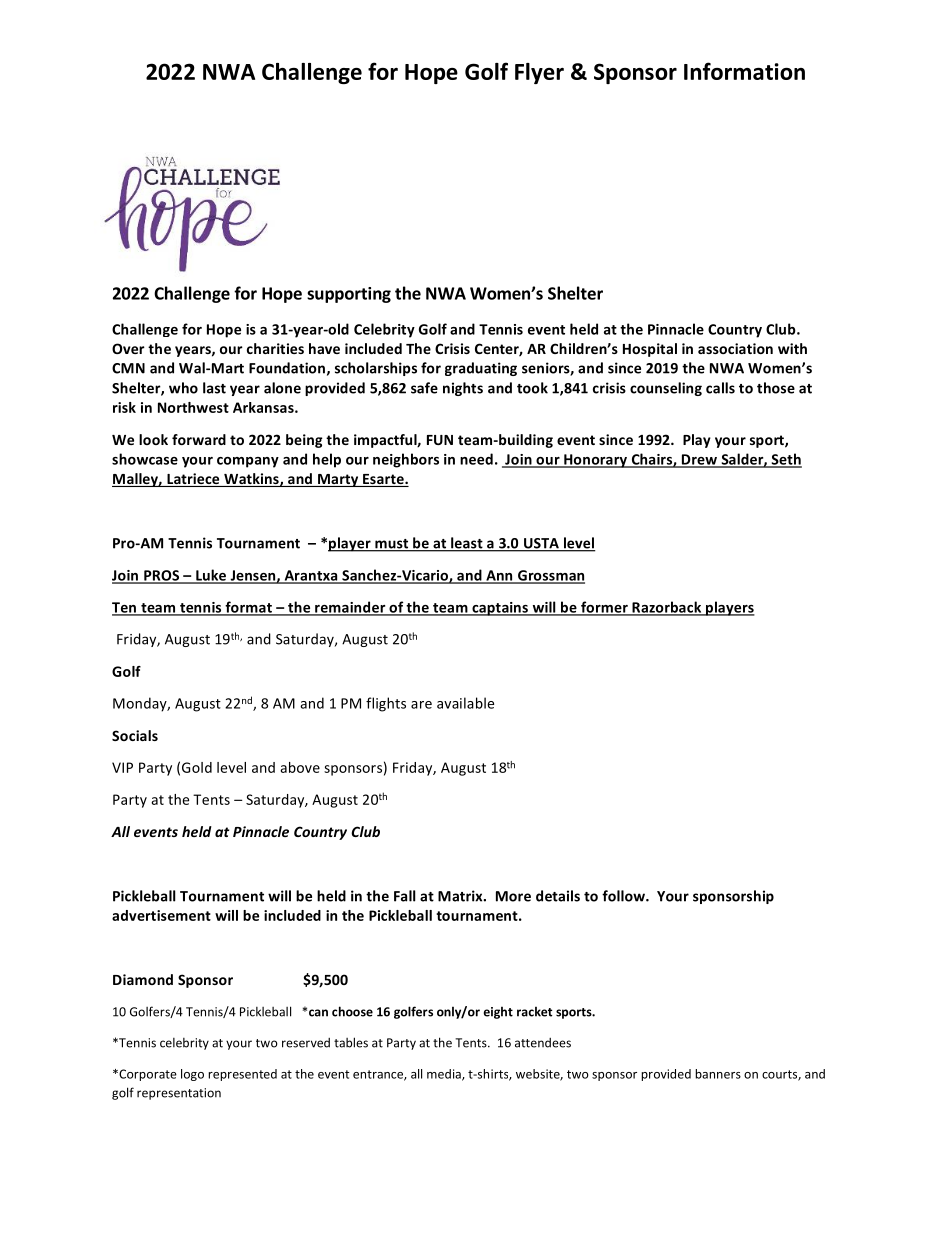 The height and width of the document is (1233, 952). Describe the element at coordinates (539, 73) in the document. I see `Flyer` at that location.
